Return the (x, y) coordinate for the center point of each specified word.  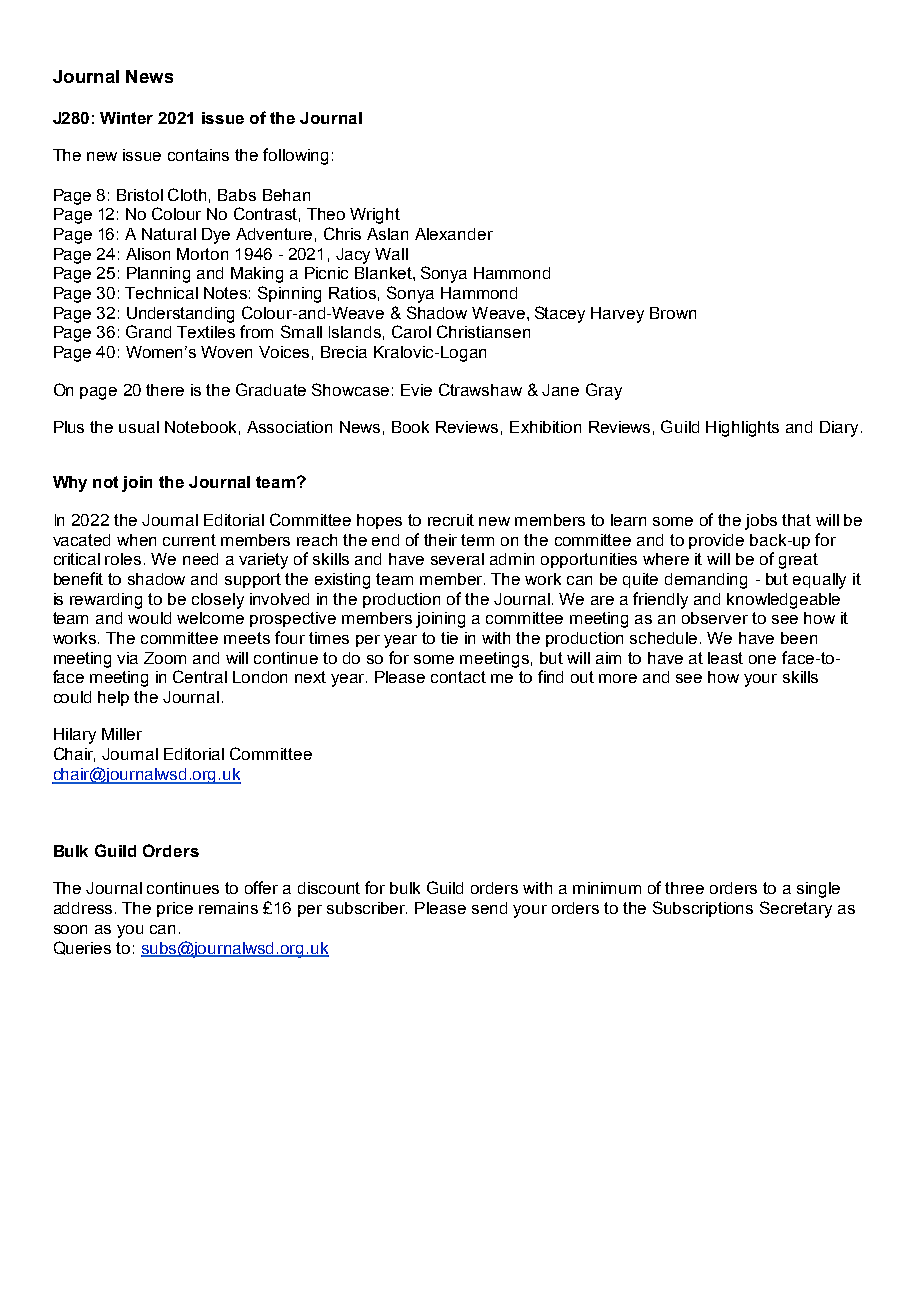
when (136, 540)
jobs (761, 522)
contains (198, 155)
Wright (375, 216)
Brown (673, 313)
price (175, 909)
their (440, 540)
